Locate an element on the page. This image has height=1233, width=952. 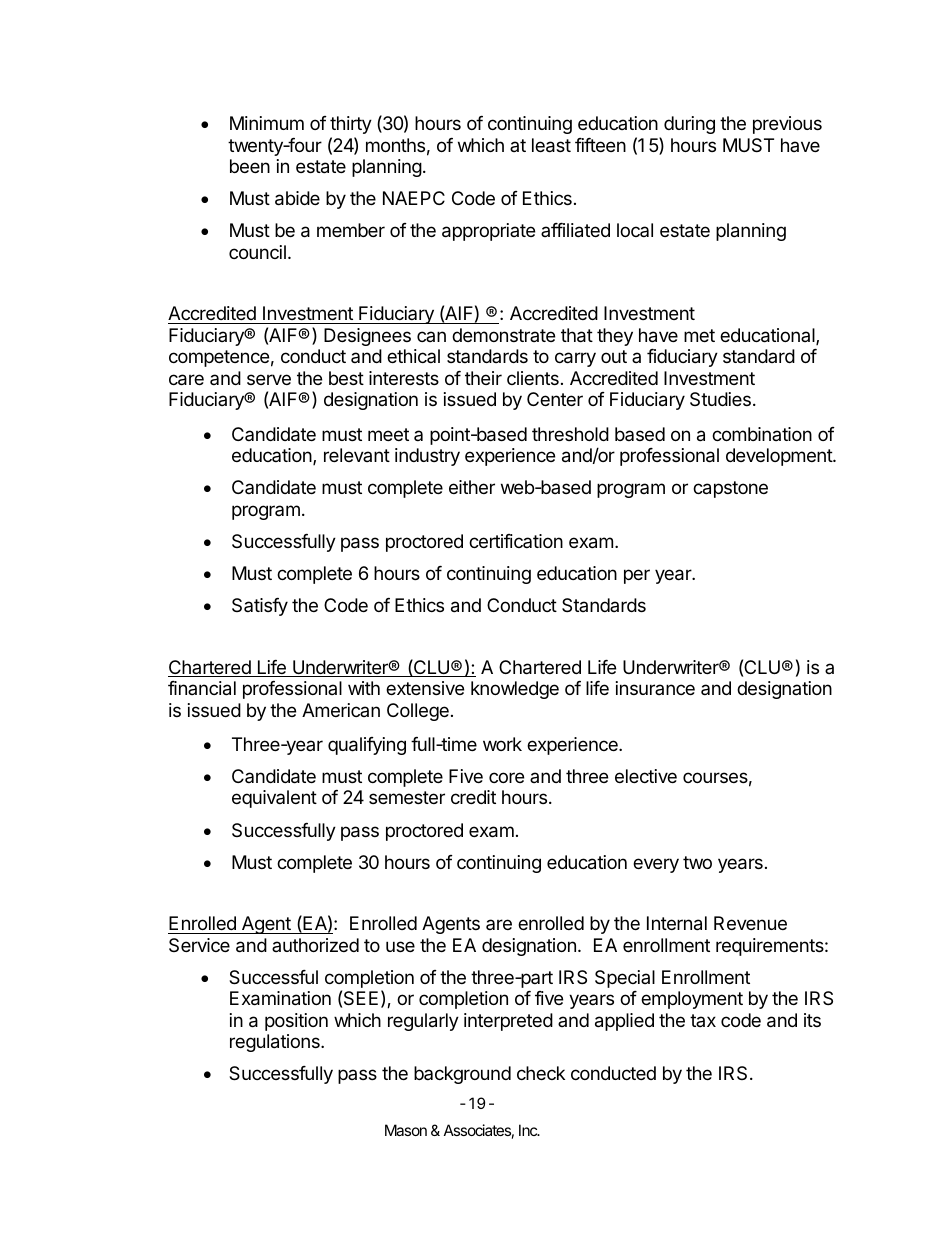
least is located at coordinates (551, 145).
